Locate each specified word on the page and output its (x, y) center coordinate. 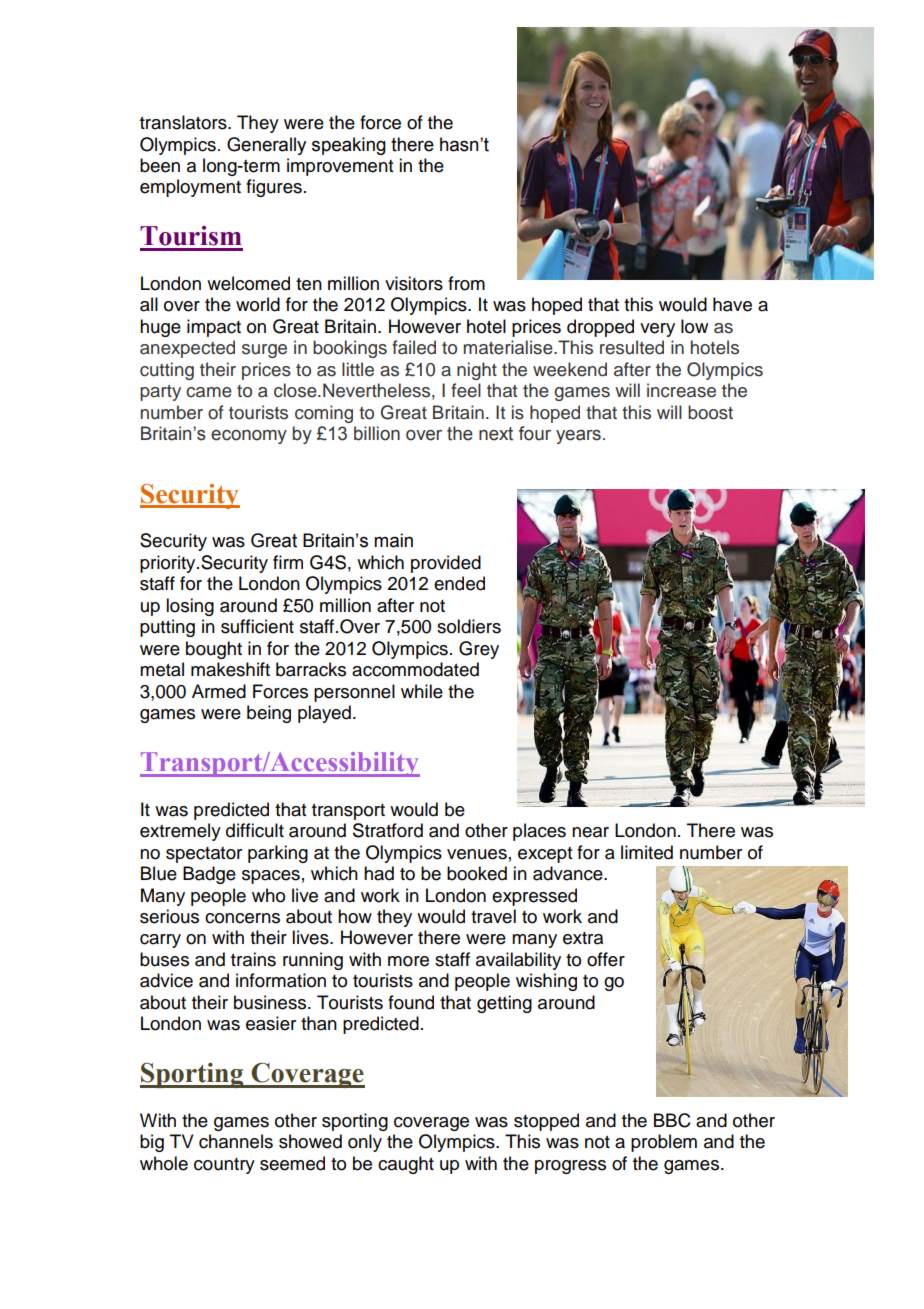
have (732, 304)
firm (288, 562)
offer (606, 959)
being (269, 714)
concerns (242, 918)
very (657, 330)
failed (414, 347)
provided (446, 564)
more (408, 961)
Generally (266, 146)
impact (214, 328)
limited (647, 852)
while (422, 691)
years (578, 437)
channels (236, 1141)
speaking (349, 146)
